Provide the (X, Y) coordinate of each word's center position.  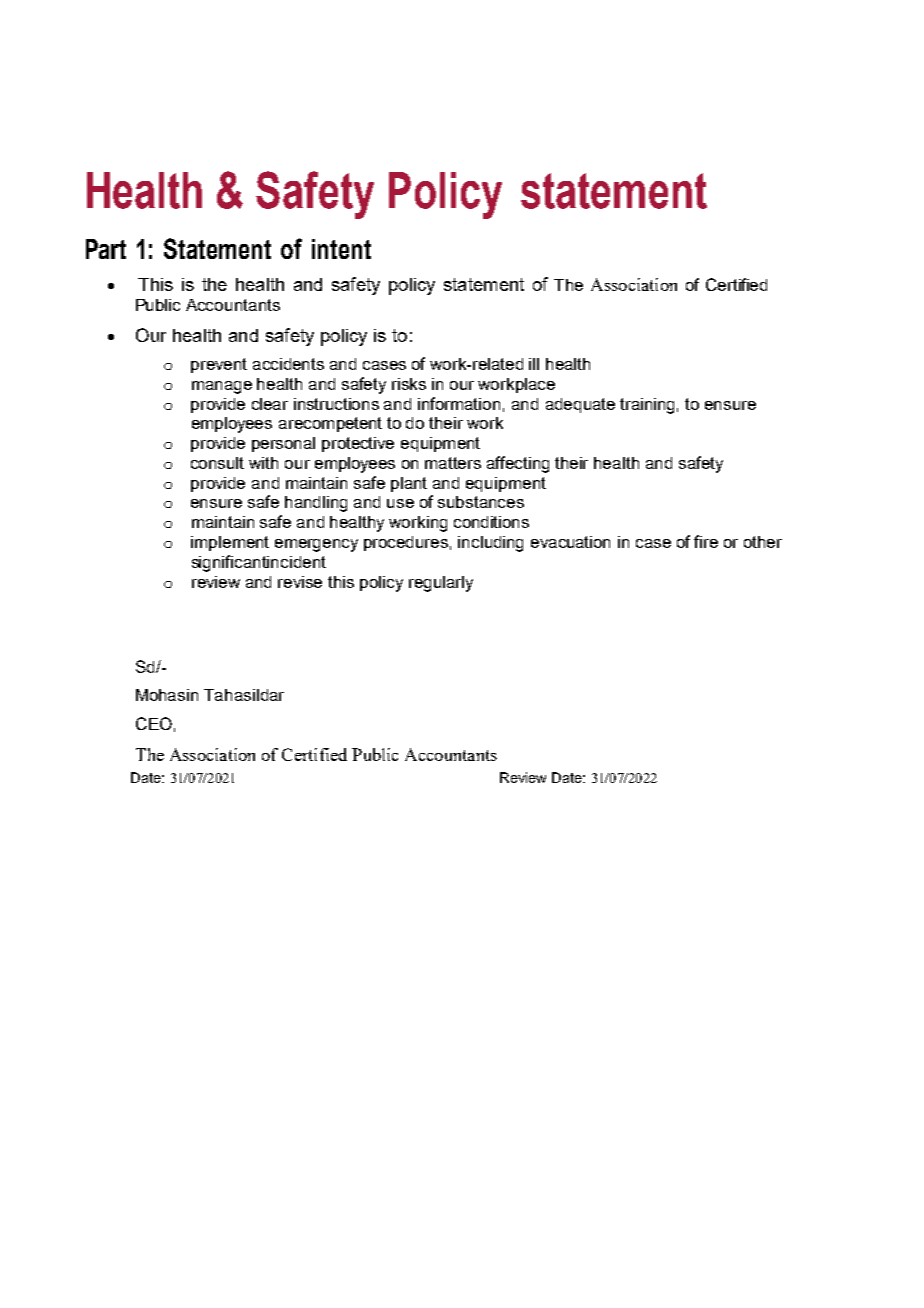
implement (230, 543)
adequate (580, 405)
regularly (441, 584)
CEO (154, 723)
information (459, 403)
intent (341, 249)
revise (300, 582)
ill (534, 364)
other (763, 542)
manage (222, 387)
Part (106, 249)
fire (706, 541)
